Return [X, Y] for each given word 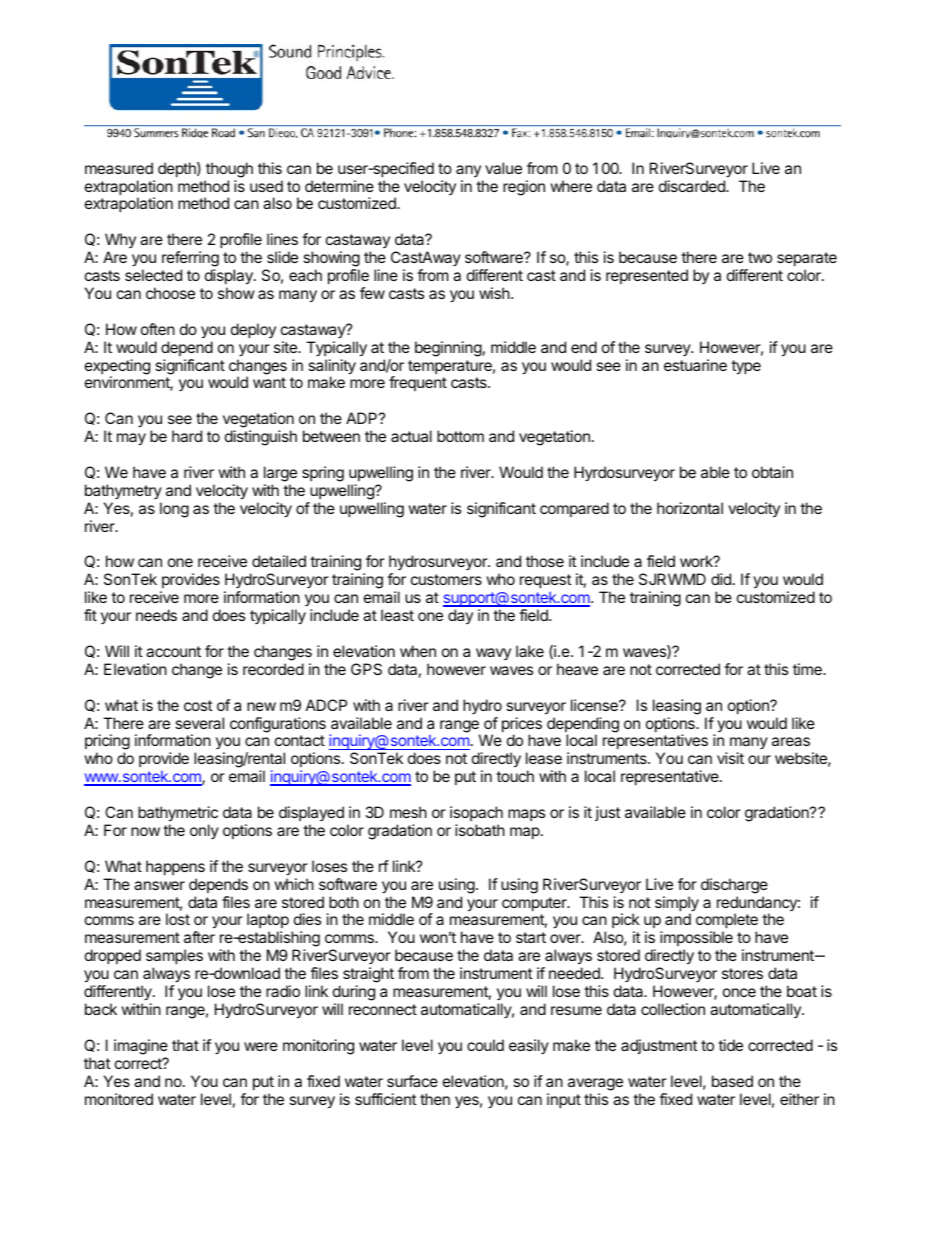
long [174, 510]
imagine [141, 1047]
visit [730, 758]
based [732, 1081]
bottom [460, 436]
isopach [476, 813]
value [503, 168]
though [229, 170]
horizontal [690, 508]
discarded [693, 186]
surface [412, 1081]
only [204, 831]
